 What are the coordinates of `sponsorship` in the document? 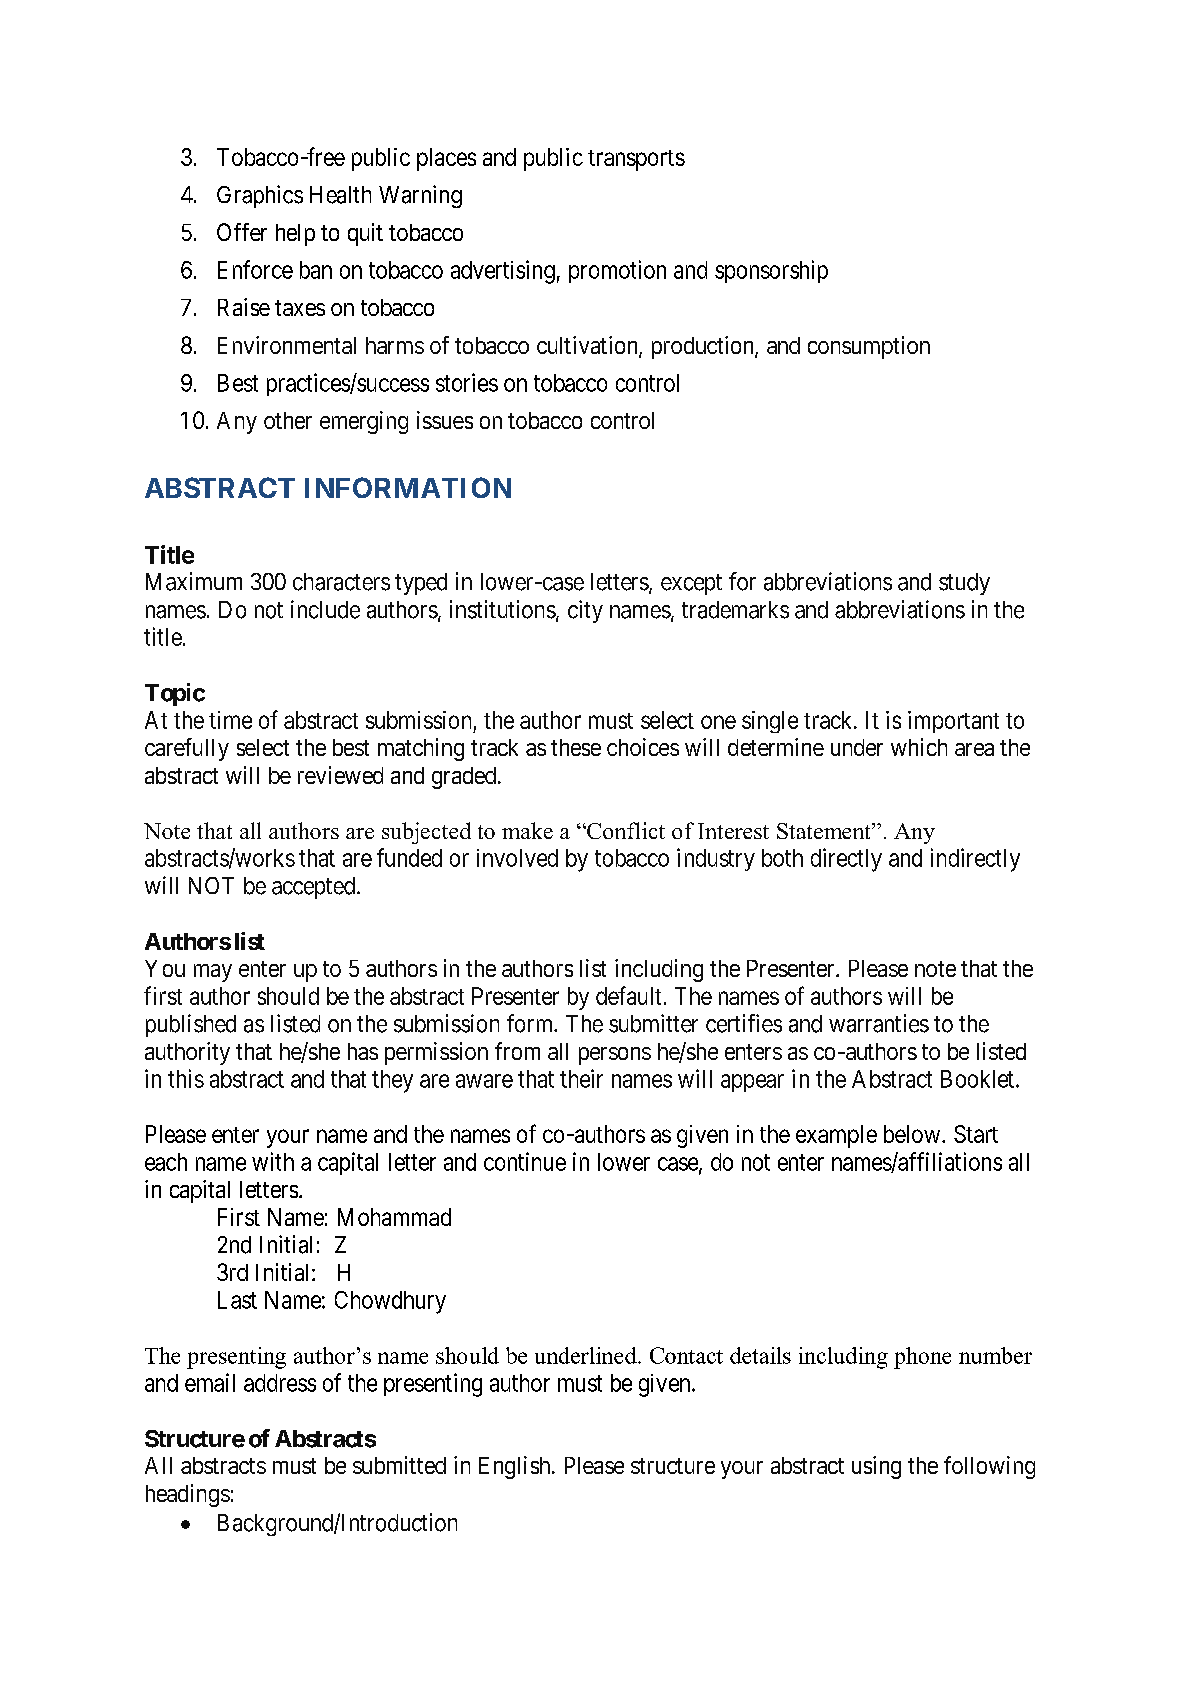 It's located at (771, 271).
